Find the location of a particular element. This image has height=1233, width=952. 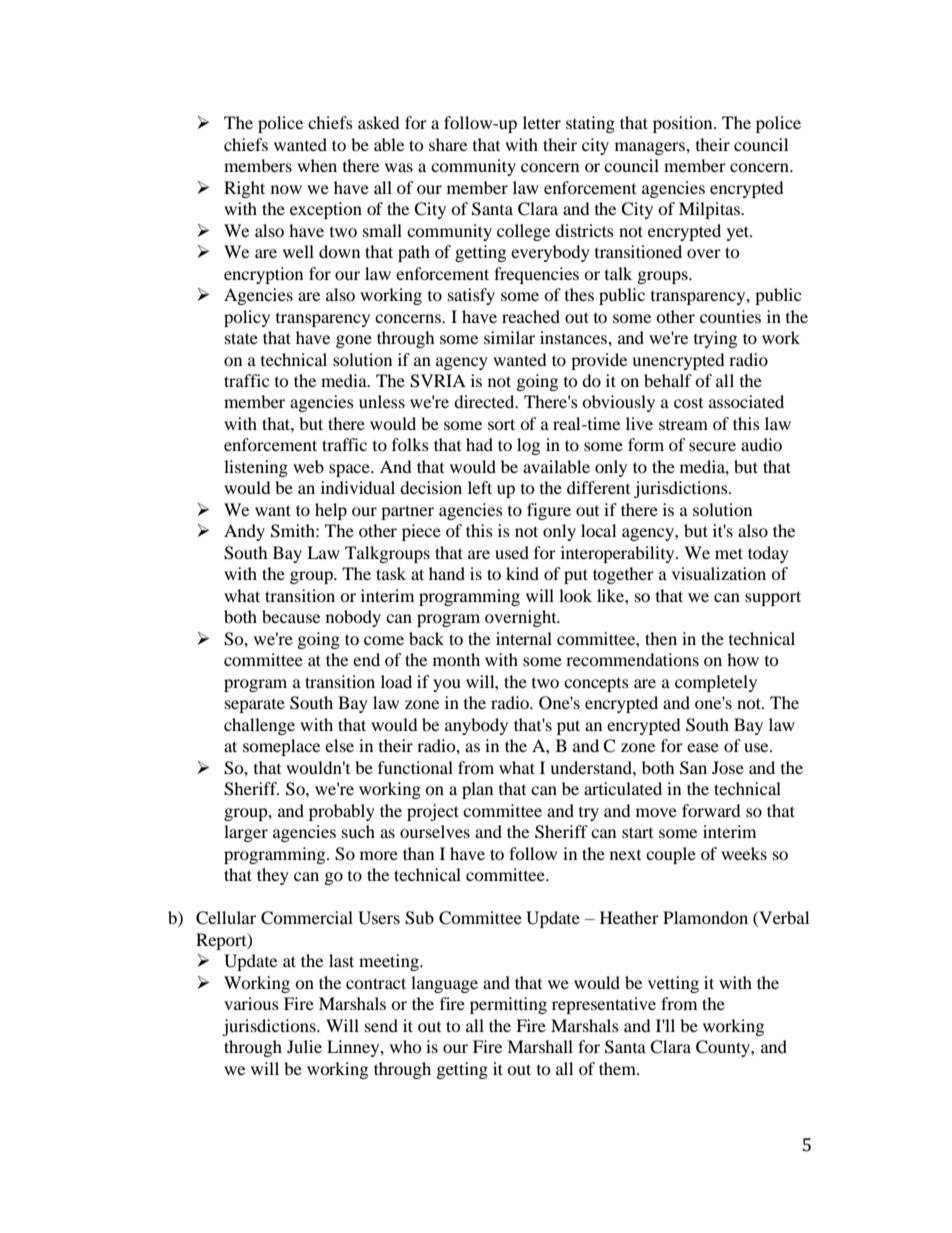

permitting is located at coordinates (508, 1005).
